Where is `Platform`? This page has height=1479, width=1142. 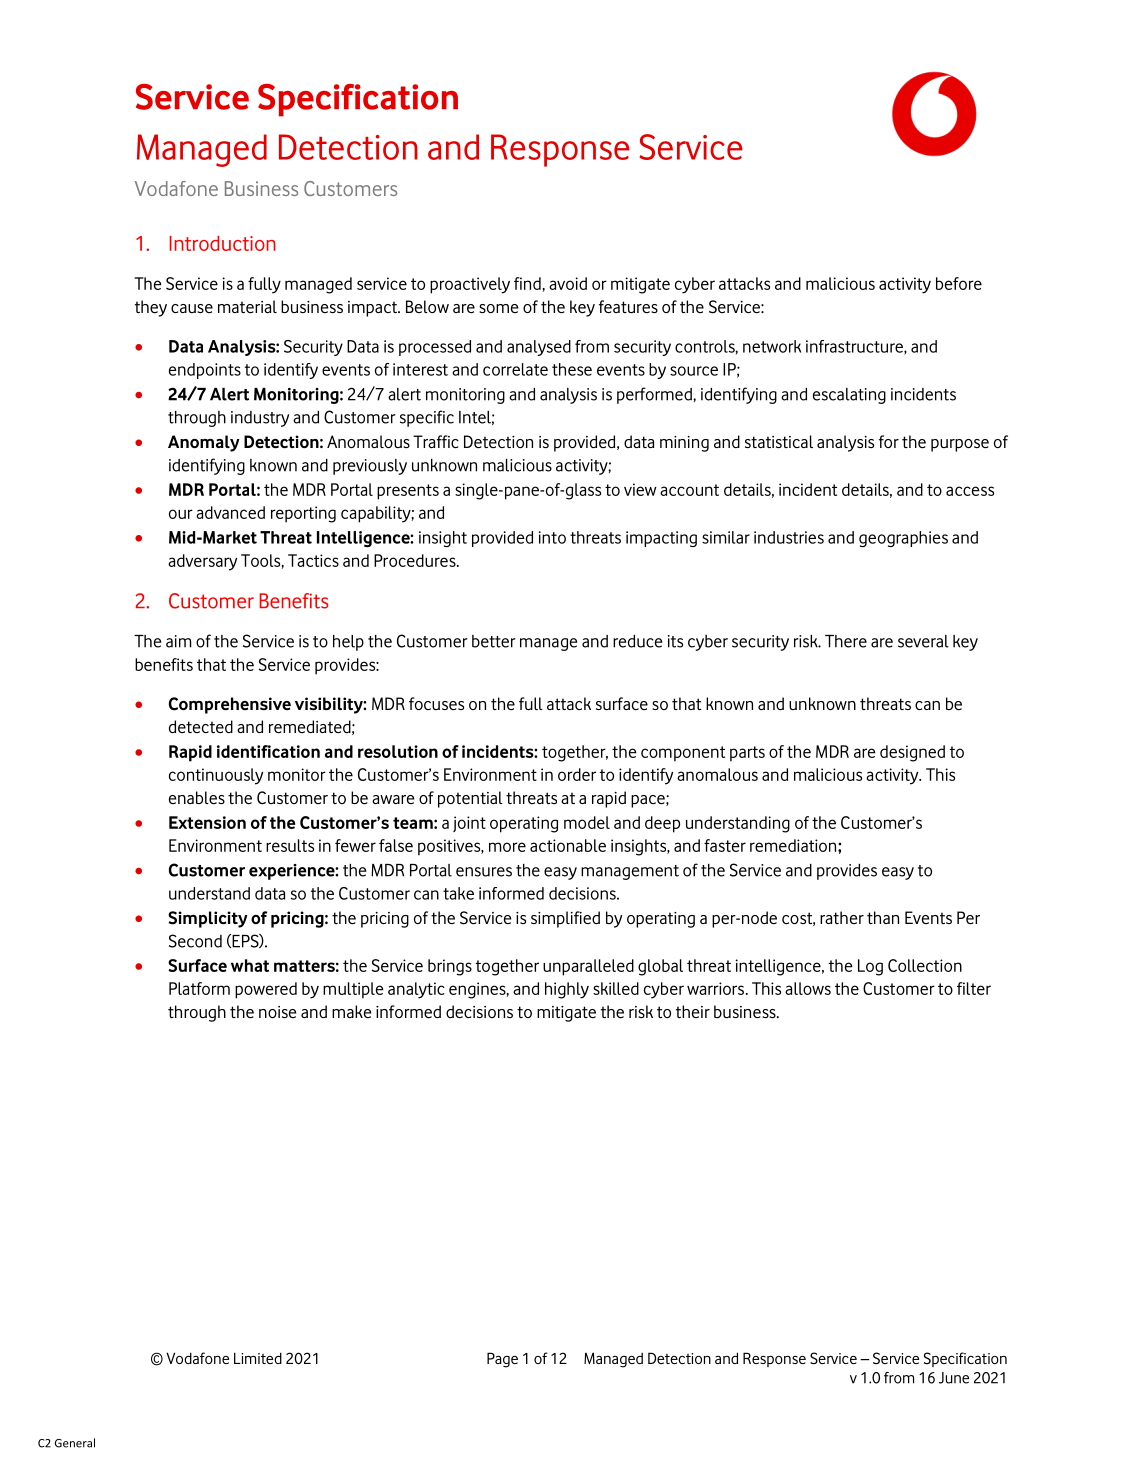 Platform is located at coordinates (199, 988).
